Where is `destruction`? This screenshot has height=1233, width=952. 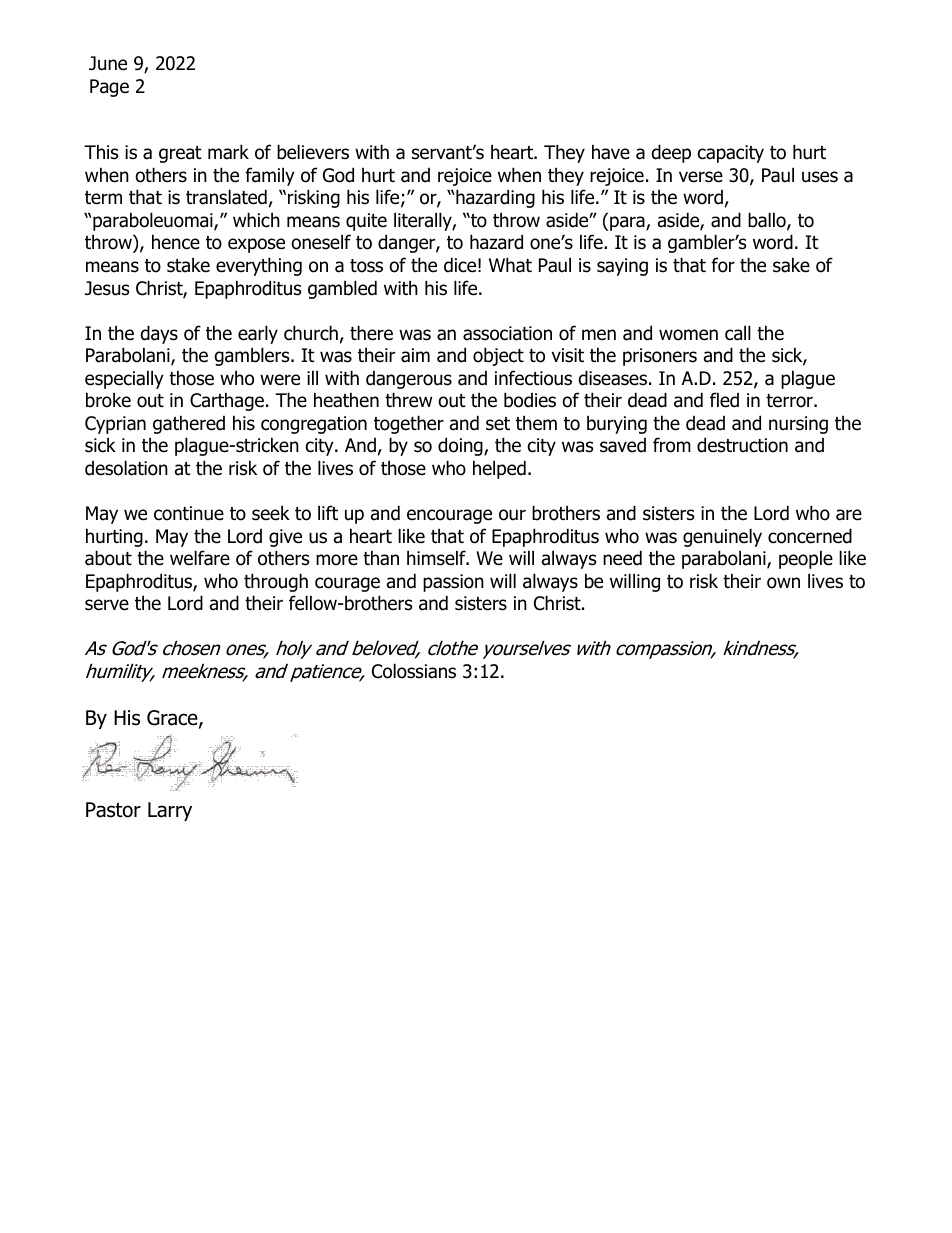
destruction is located at coordinates (742, 445).
